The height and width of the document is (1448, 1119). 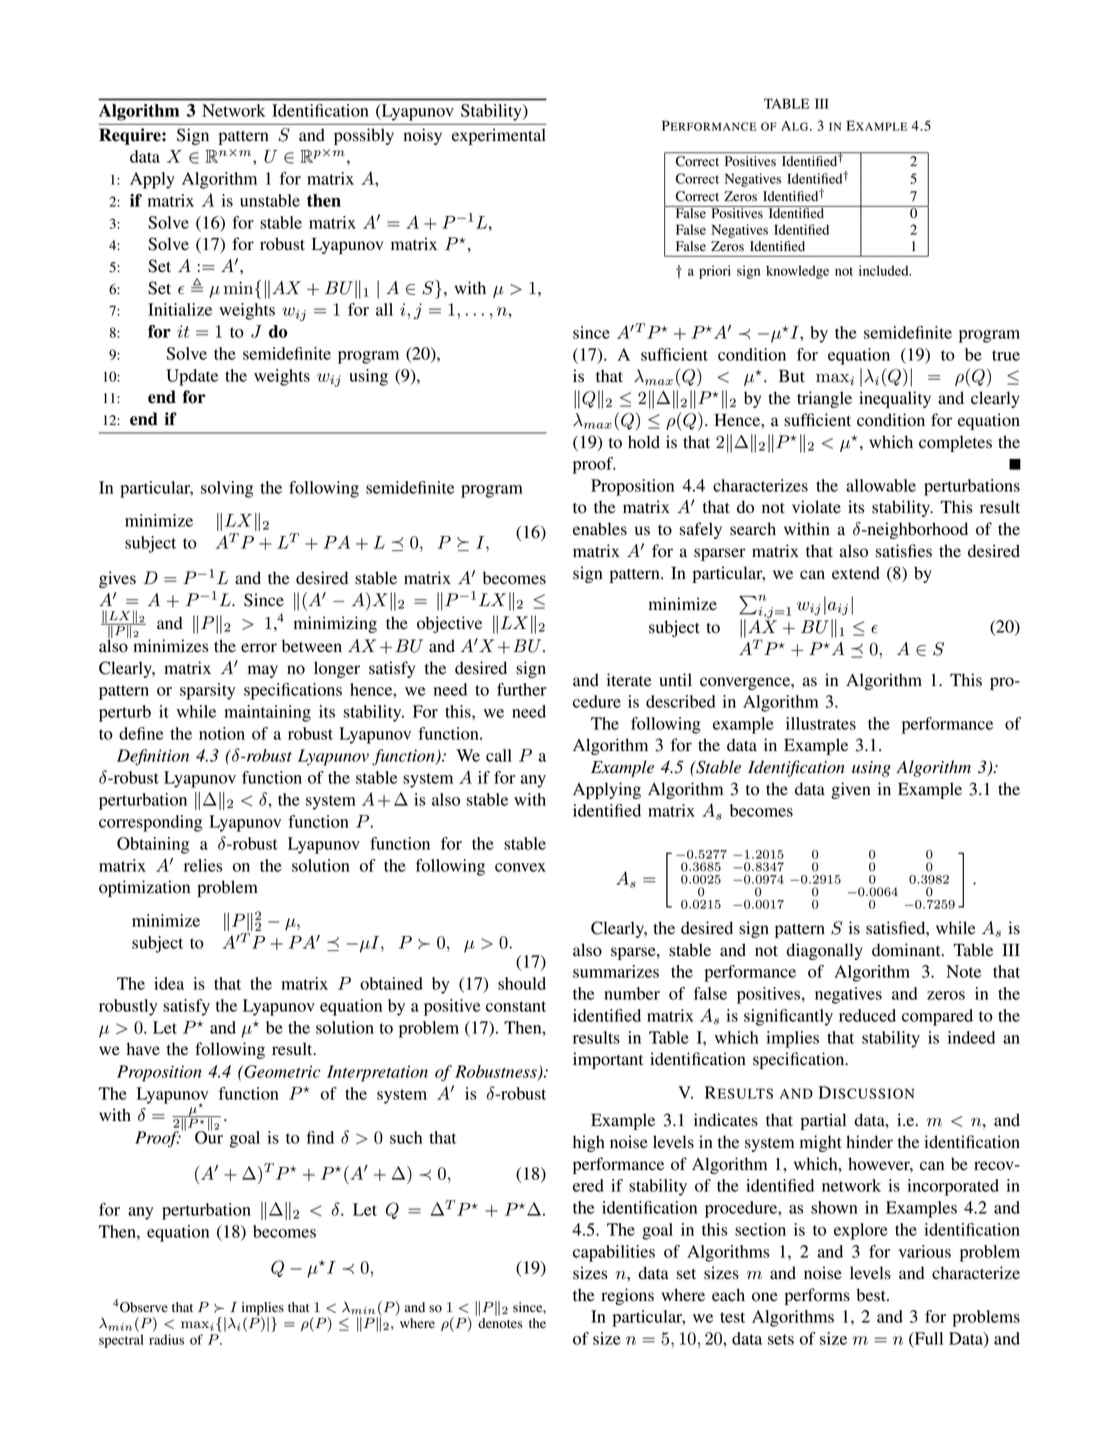 I want to click on best, so click(x=872, y=1295).
